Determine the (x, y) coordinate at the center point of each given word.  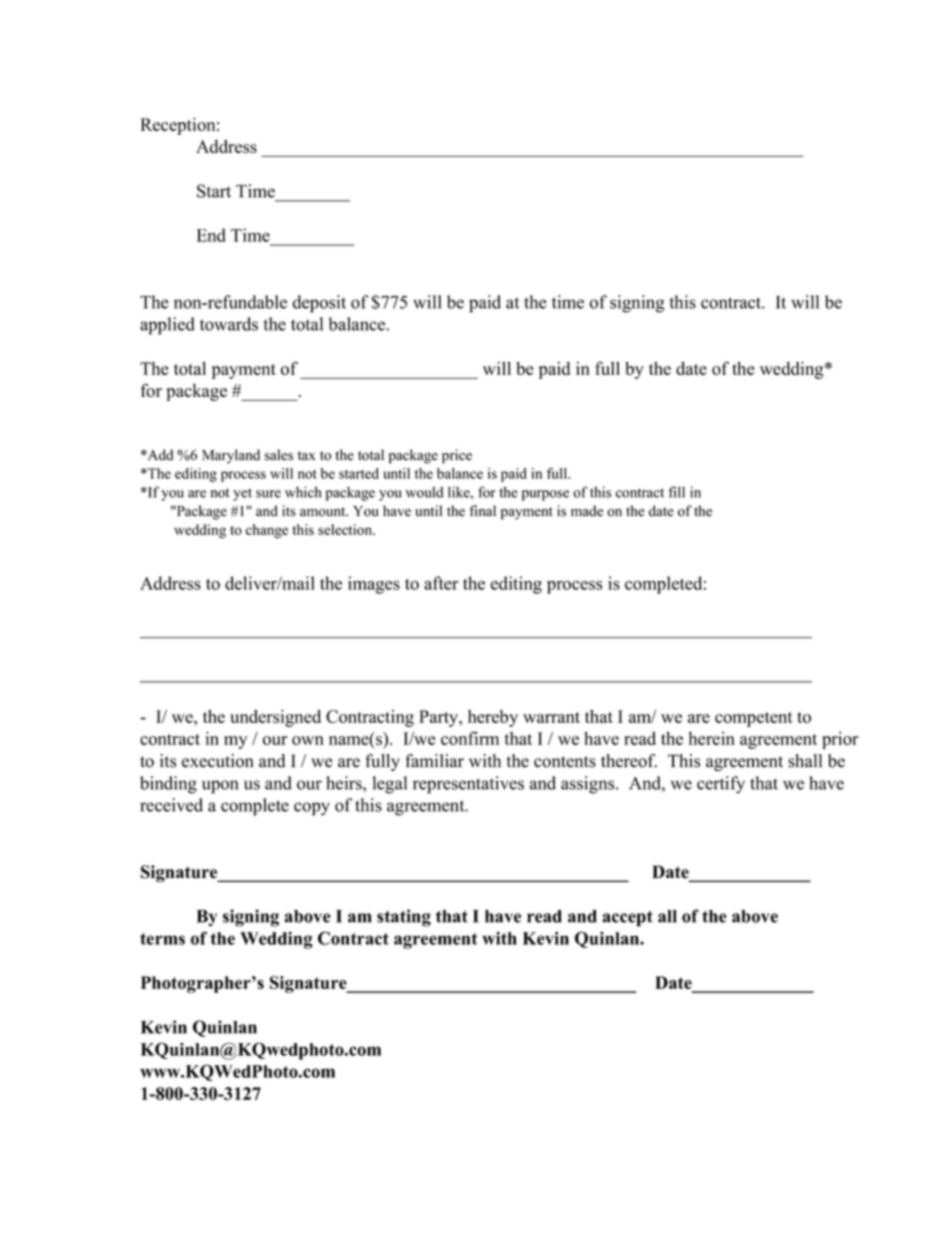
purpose (545, 495)
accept (627, 919)
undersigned (275, 718)
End (211, 235)
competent (754, 719)
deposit (319, 304)
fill (676, 492)
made (587, 511)
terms (162, 939)
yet (242, 494)
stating (404, 918)
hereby (493, 718)
